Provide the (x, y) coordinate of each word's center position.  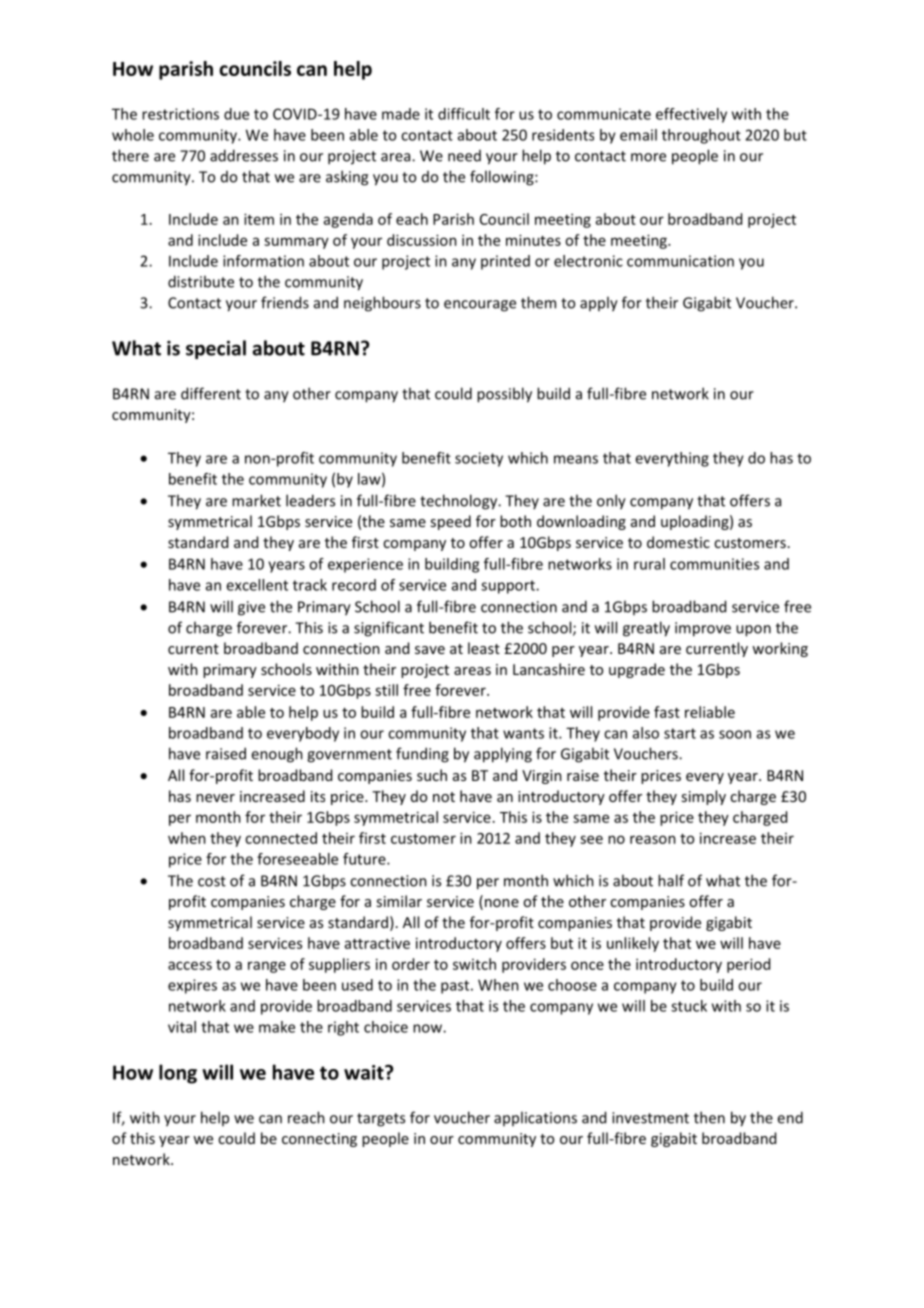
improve (703, 629)
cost (212, 881)
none (502, 903)
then (709, 1117)
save (430, 650)
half (671, 880)
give (251, 608)
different (211, 393)
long (178, 1074)
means (576, 459)
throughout (701, 136)
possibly (504, 395)
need (464, 156)
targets (381, 1120)
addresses (244, 155)
